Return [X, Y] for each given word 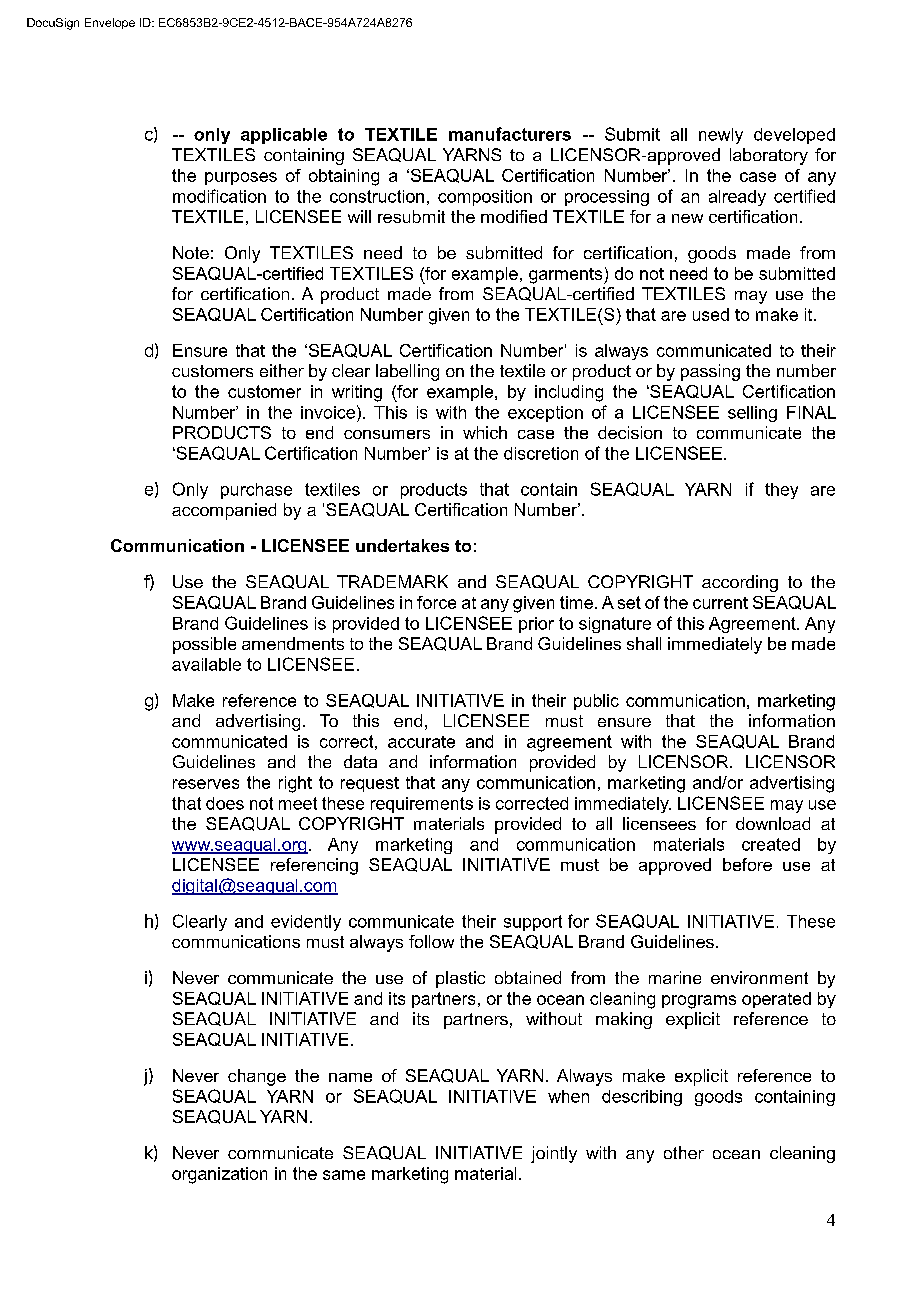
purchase [256, 491]
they [781, 491]
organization [219, 1175]
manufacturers [510, 134]
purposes [241, 178]
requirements [422, 805]
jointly [554, 1154]
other [684, 1152]
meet [298, 803]
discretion [541, 453]
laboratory [769, 156]
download [773, 823]
